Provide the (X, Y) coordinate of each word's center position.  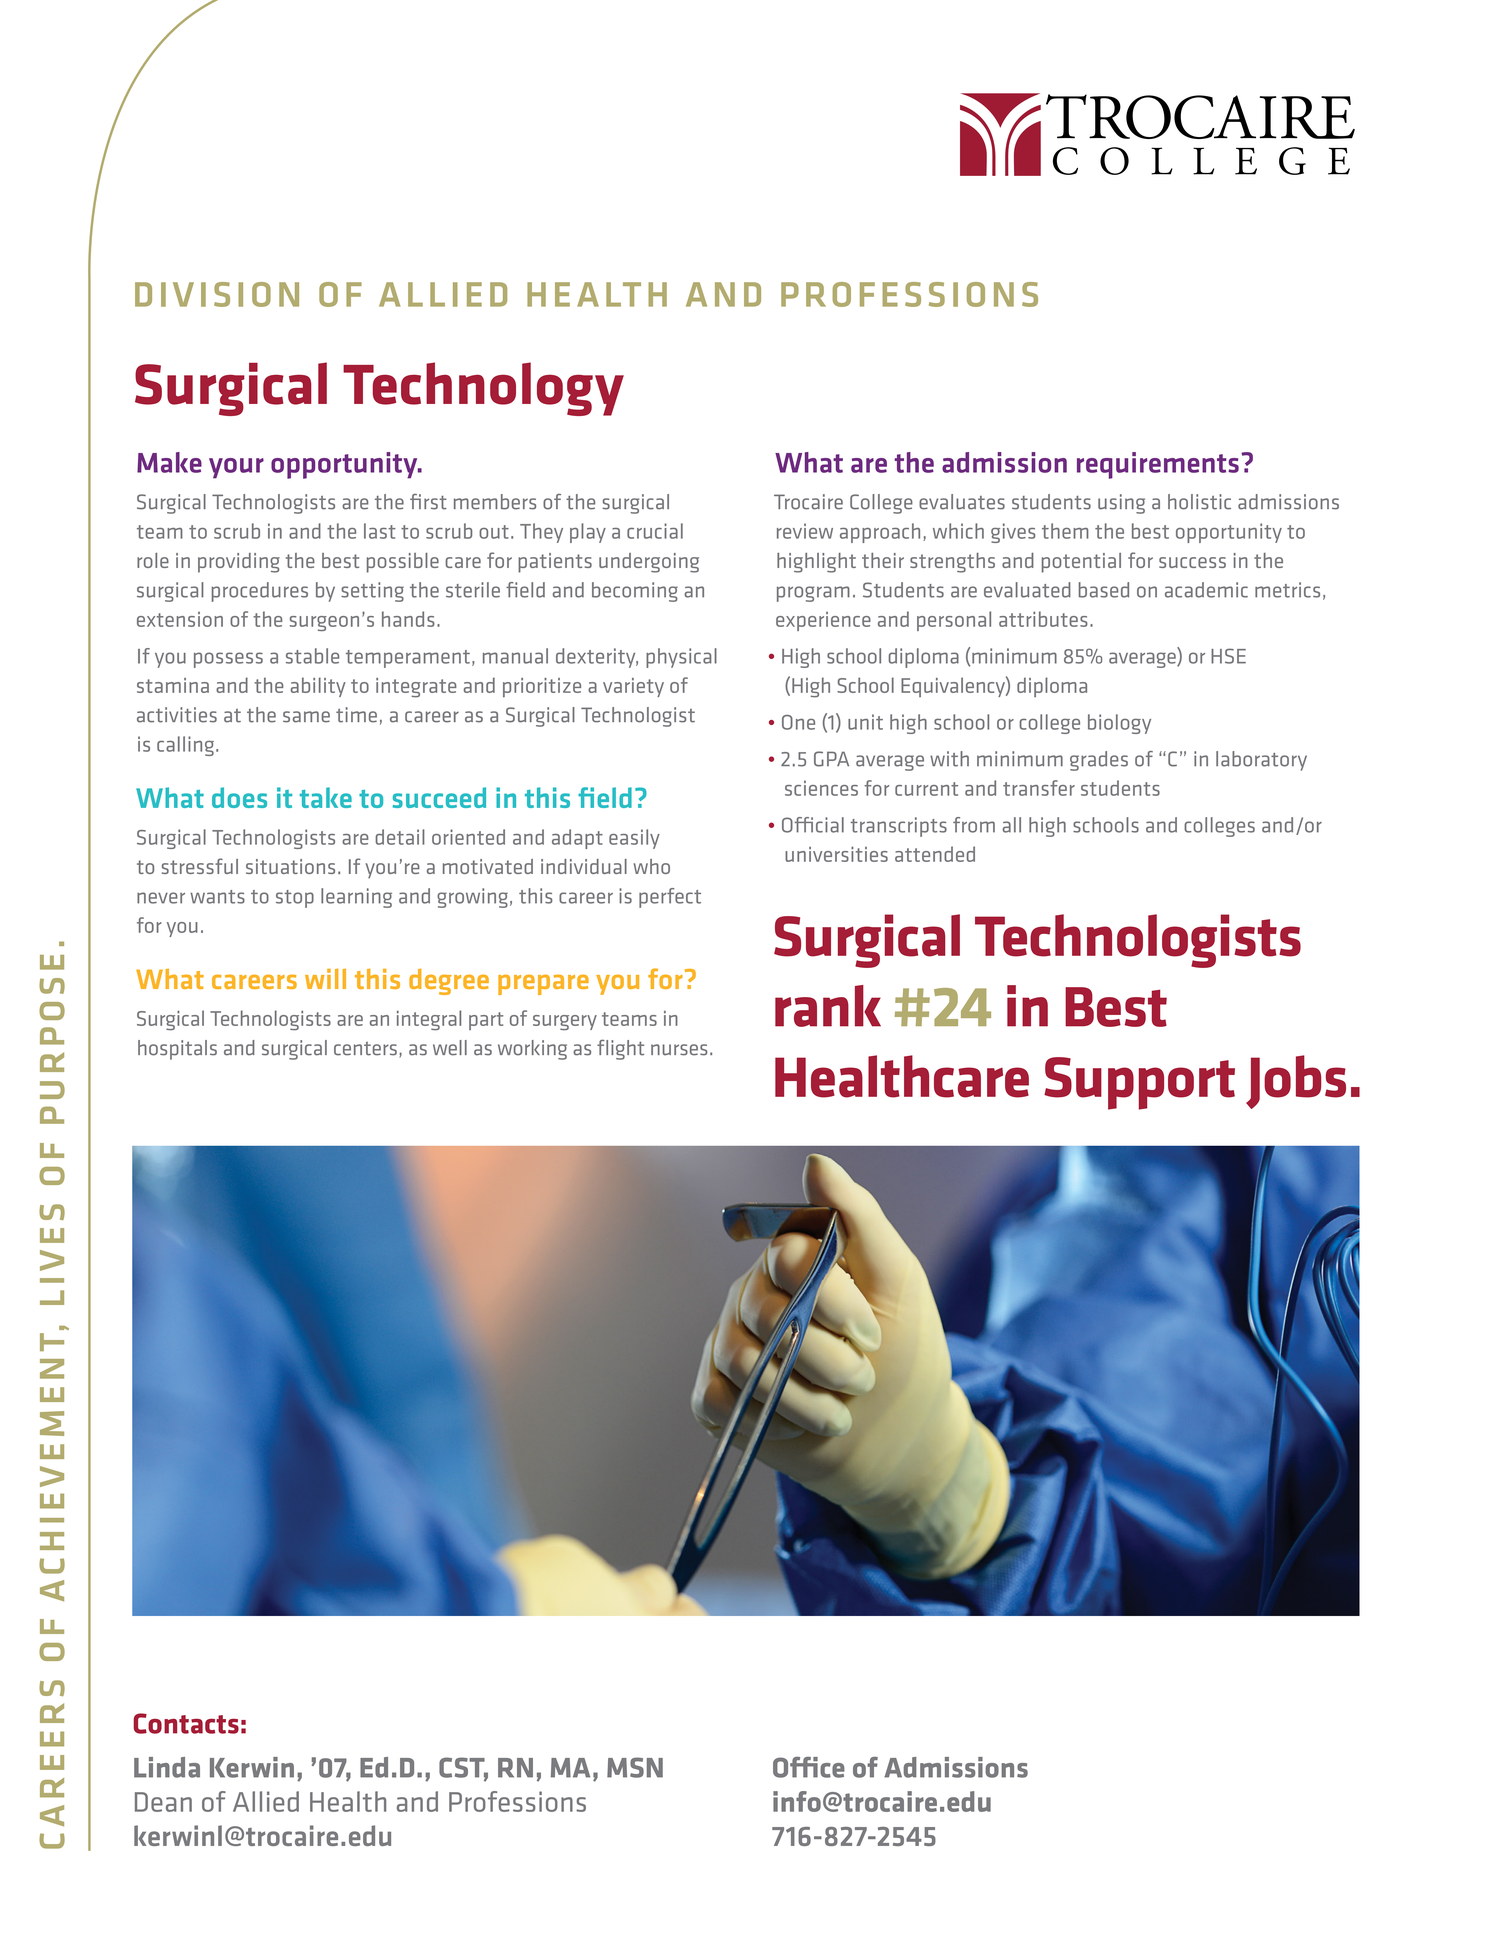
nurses (679, 1050)
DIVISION (217, 294)
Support (1139, 1083)
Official (813, 825)
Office (809, 1767)
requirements (1158, 465)
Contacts (186, 1723)
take (326, 797)
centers (365, 1049)
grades (1099, 761)
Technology (483, 389)
